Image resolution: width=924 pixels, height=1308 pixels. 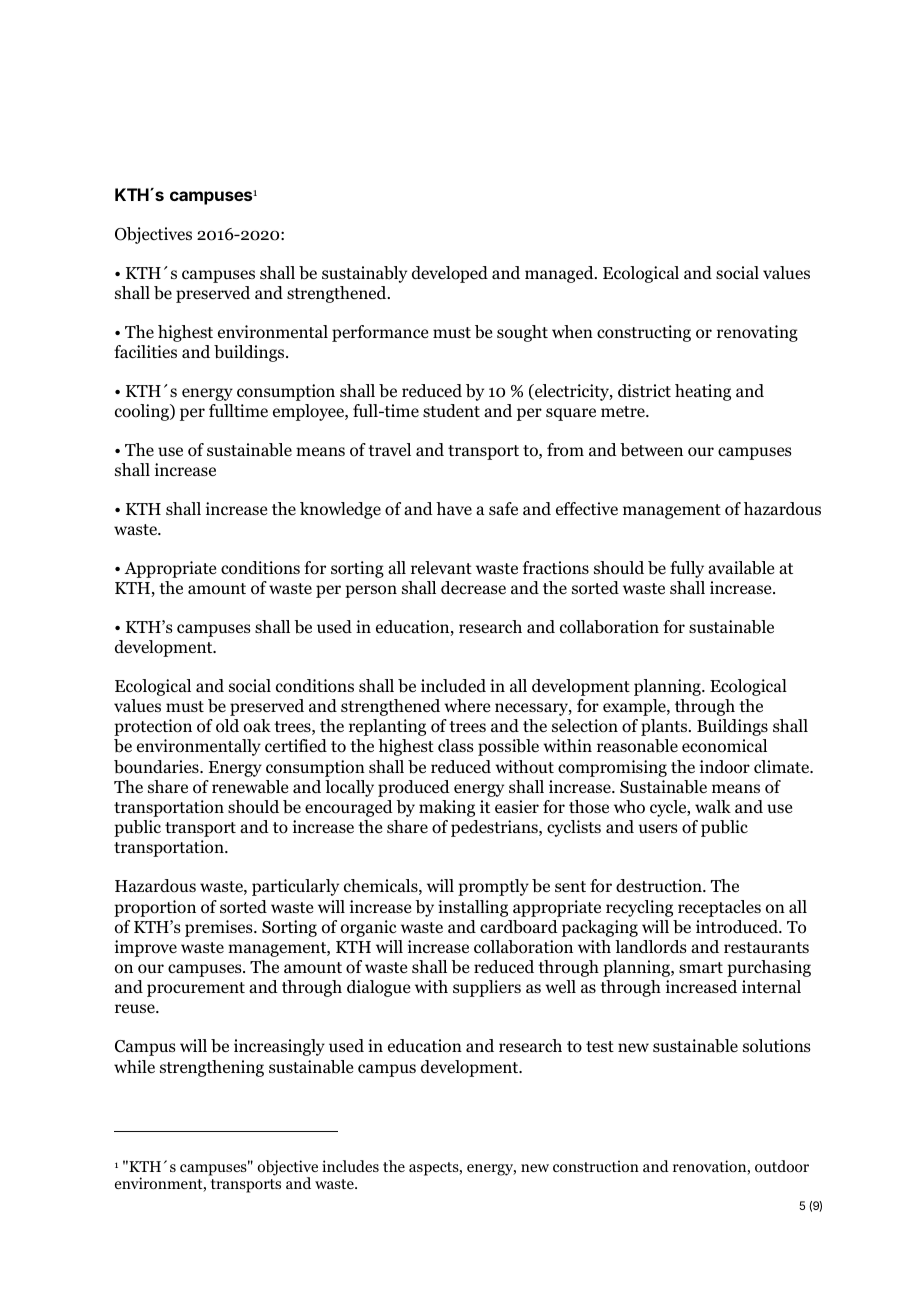 I want to click on walk, so click(x=713, y=806).
